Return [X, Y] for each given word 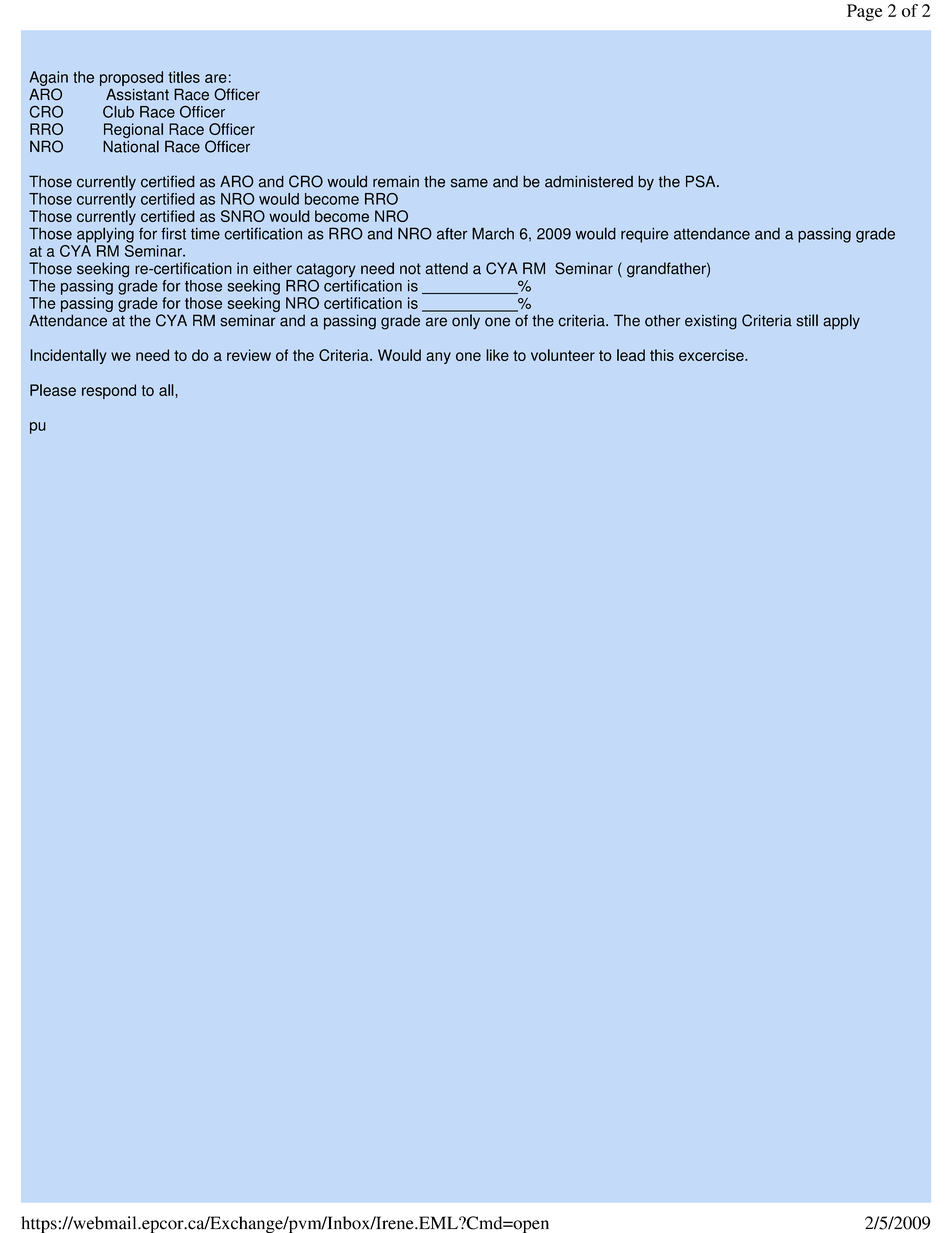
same [469, 183]
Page [864, 12]
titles [184, 77]
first [173, 233]
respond [109, 391]
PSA [702, 181]
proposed [131, 78]
